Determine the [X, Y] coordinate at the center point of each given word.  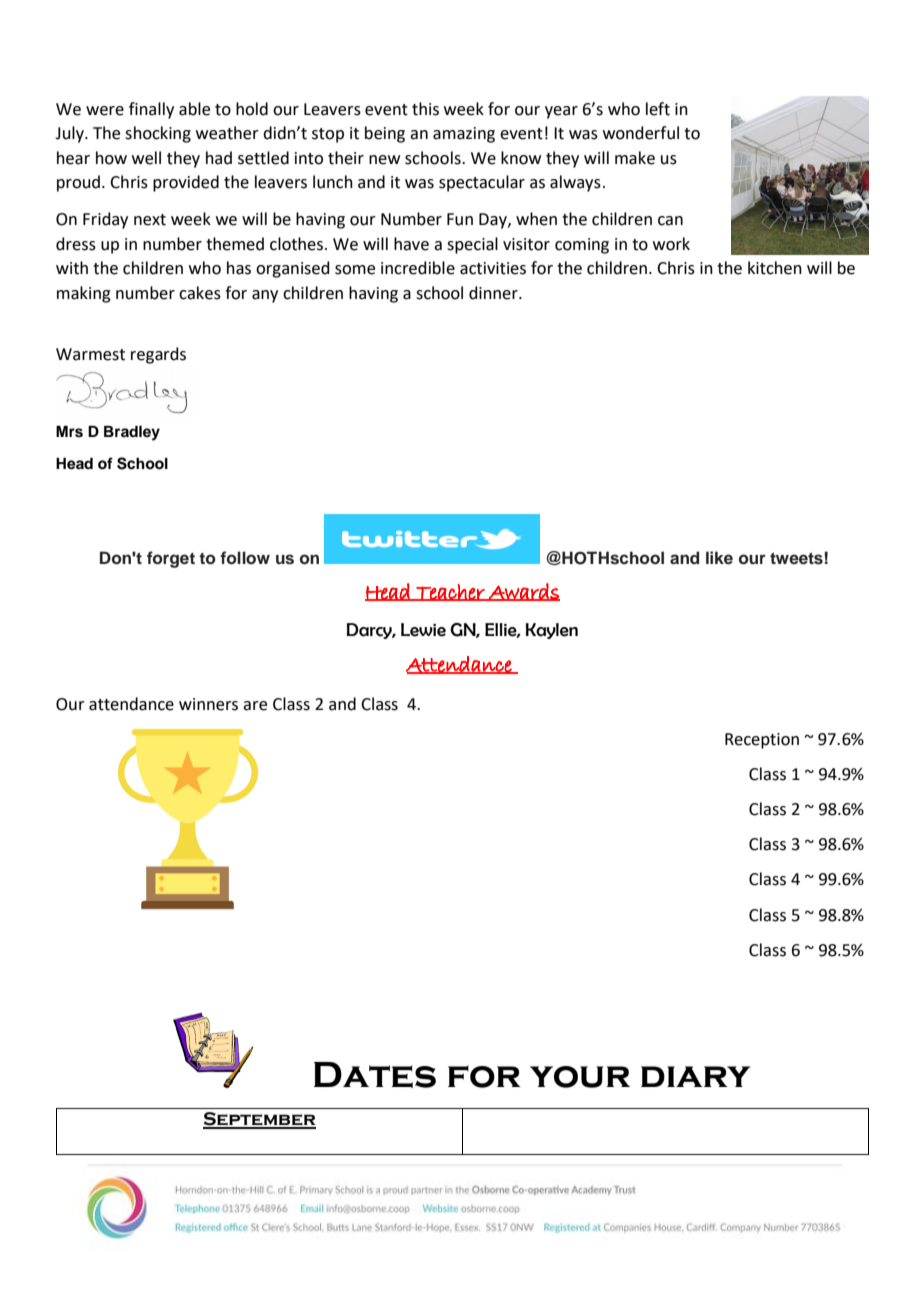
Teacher [450, 592]
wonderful [641, 133]
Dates [375, 1075]
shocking [158, 134]
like [719, 558]
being [385, 134]
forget [171, 559]
